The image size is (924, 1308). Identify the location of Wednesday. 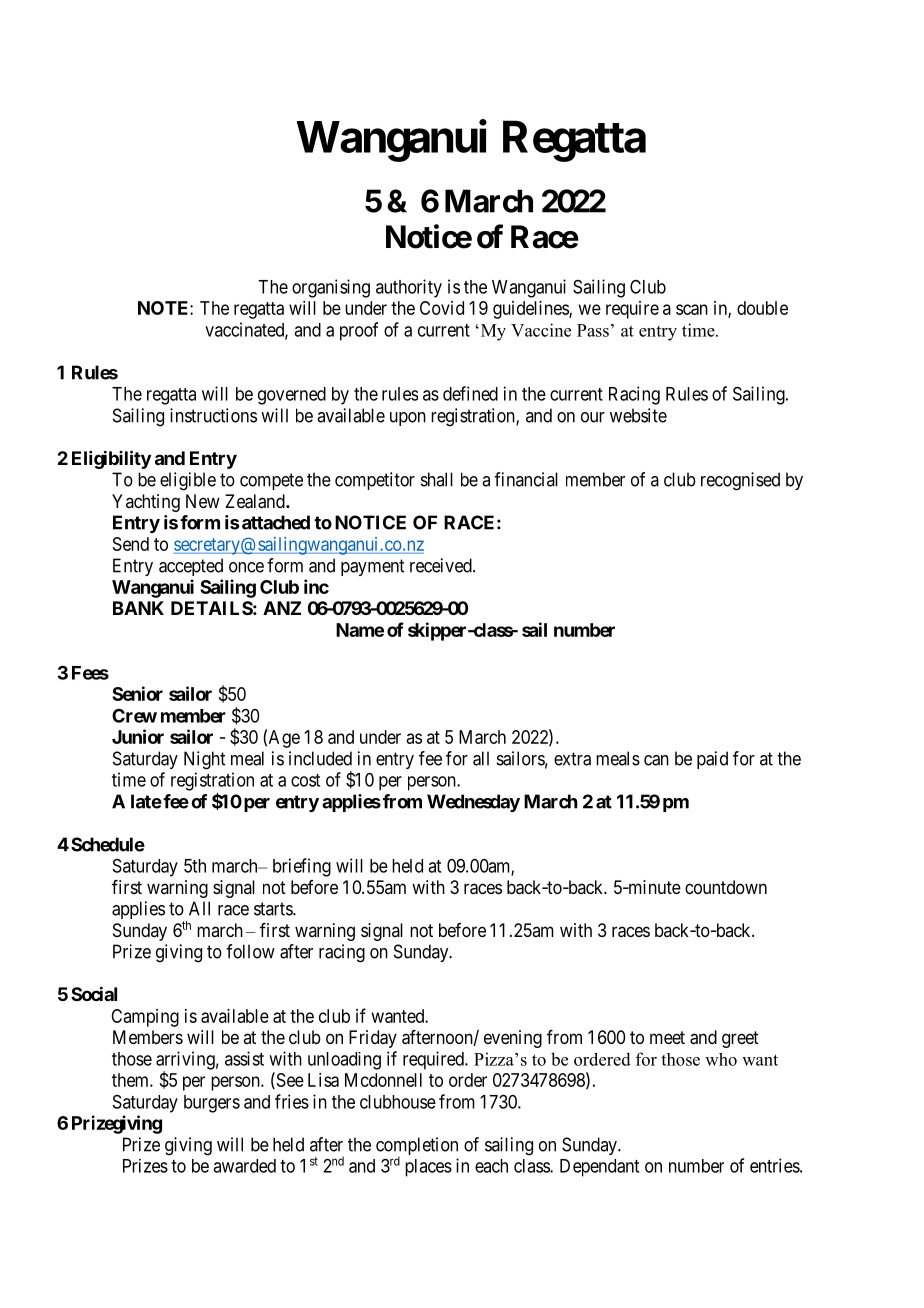
(473, 803).
